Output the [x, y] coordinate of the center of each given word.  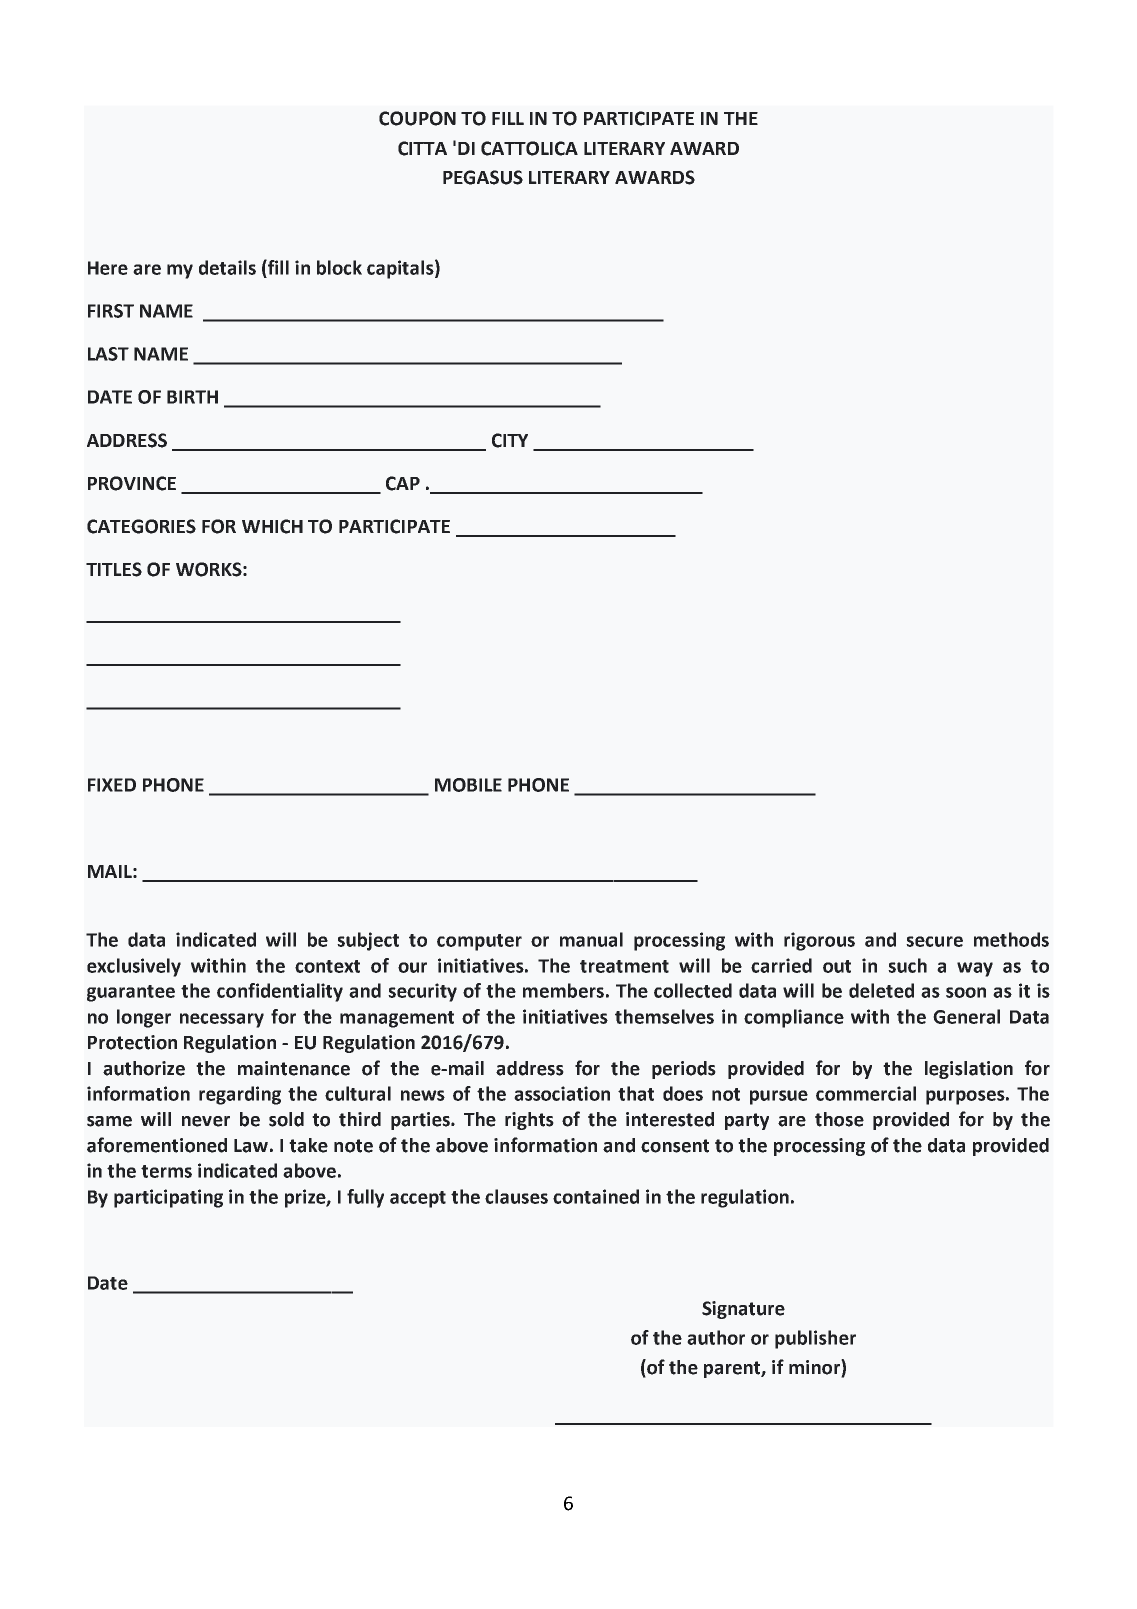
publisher [815, 1339]
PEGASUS [483, 177]
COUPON [417, 118]
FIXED [112, 785]
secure [934, 941]
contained [596, 1196]
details [227, 267]
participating [168, 1198]
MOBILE [468, 785]
